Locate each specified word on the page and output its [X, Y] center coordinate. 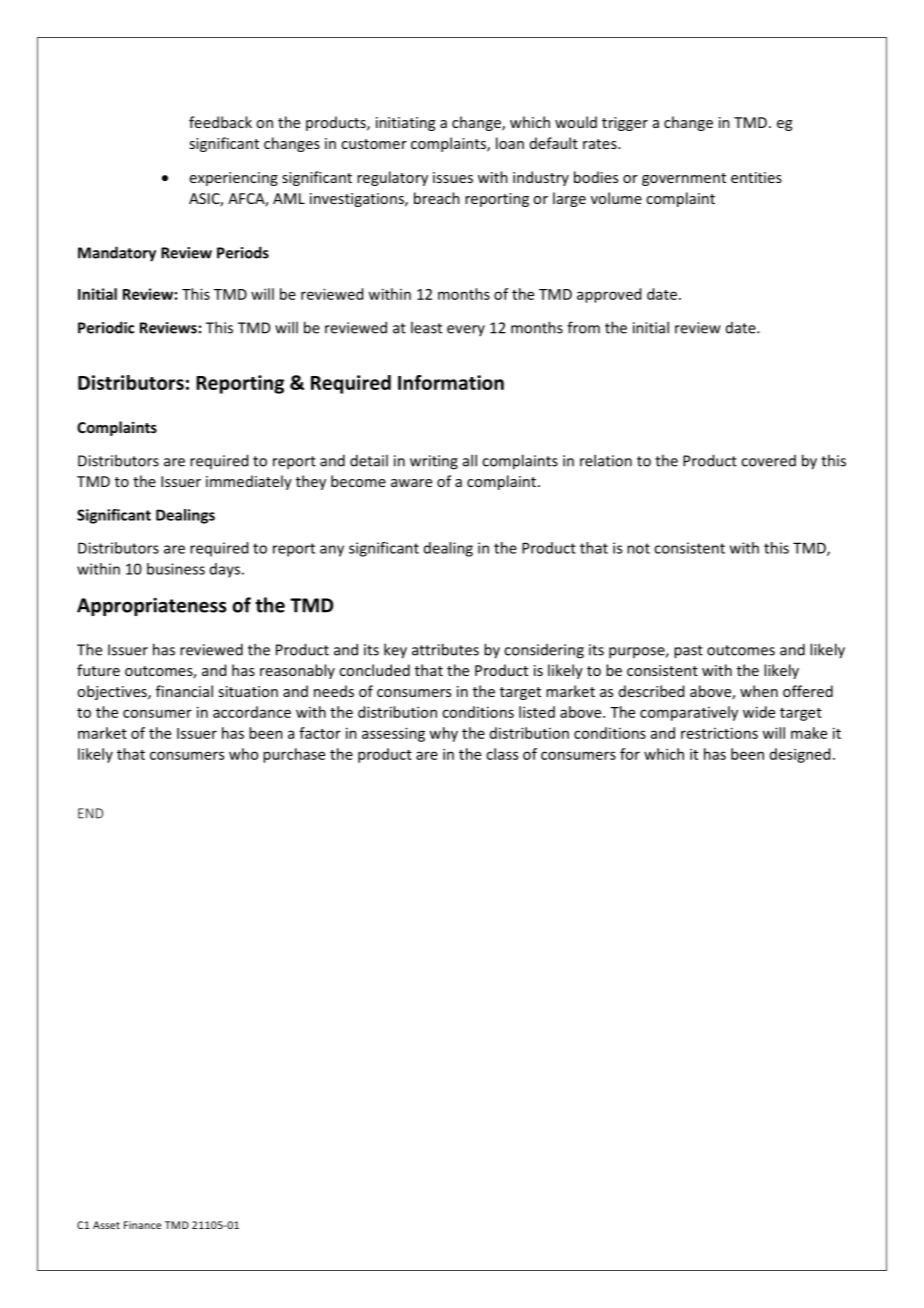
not [638, 548]
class [502, 754]
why [443, 734]
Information [451, 382]
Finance [142, 1225]
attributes [445, 649]
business [176, 569]
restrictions [719, 733]
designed [800, 755]
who [243, 754]
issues [453, 177]
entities [756, 177]
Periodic [106, 327]
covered [768, 461]
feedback [220, 122]
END [90, 813]
